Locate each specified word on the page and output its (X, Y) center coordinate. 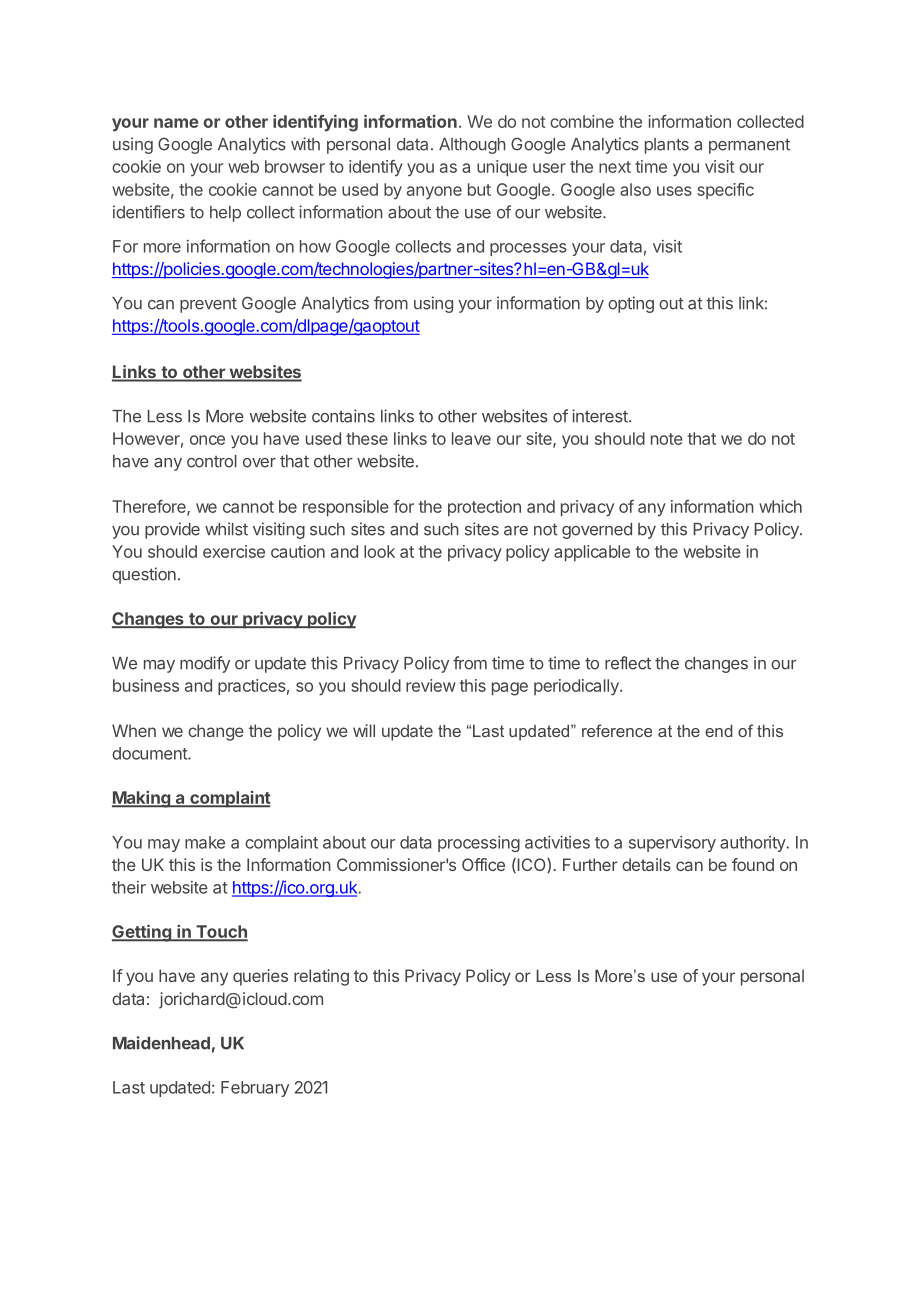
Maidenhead (161, 1043)
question (144, 575)
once (207, 440)
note (667, 439)
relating (321, 977)
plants (667, 146)
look (379, 551)
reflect (628, 663)
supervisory (672, 844)
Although (472, 146)
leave (471, 438)
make (205, 842)
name (176, 123)
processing (479, 844)
